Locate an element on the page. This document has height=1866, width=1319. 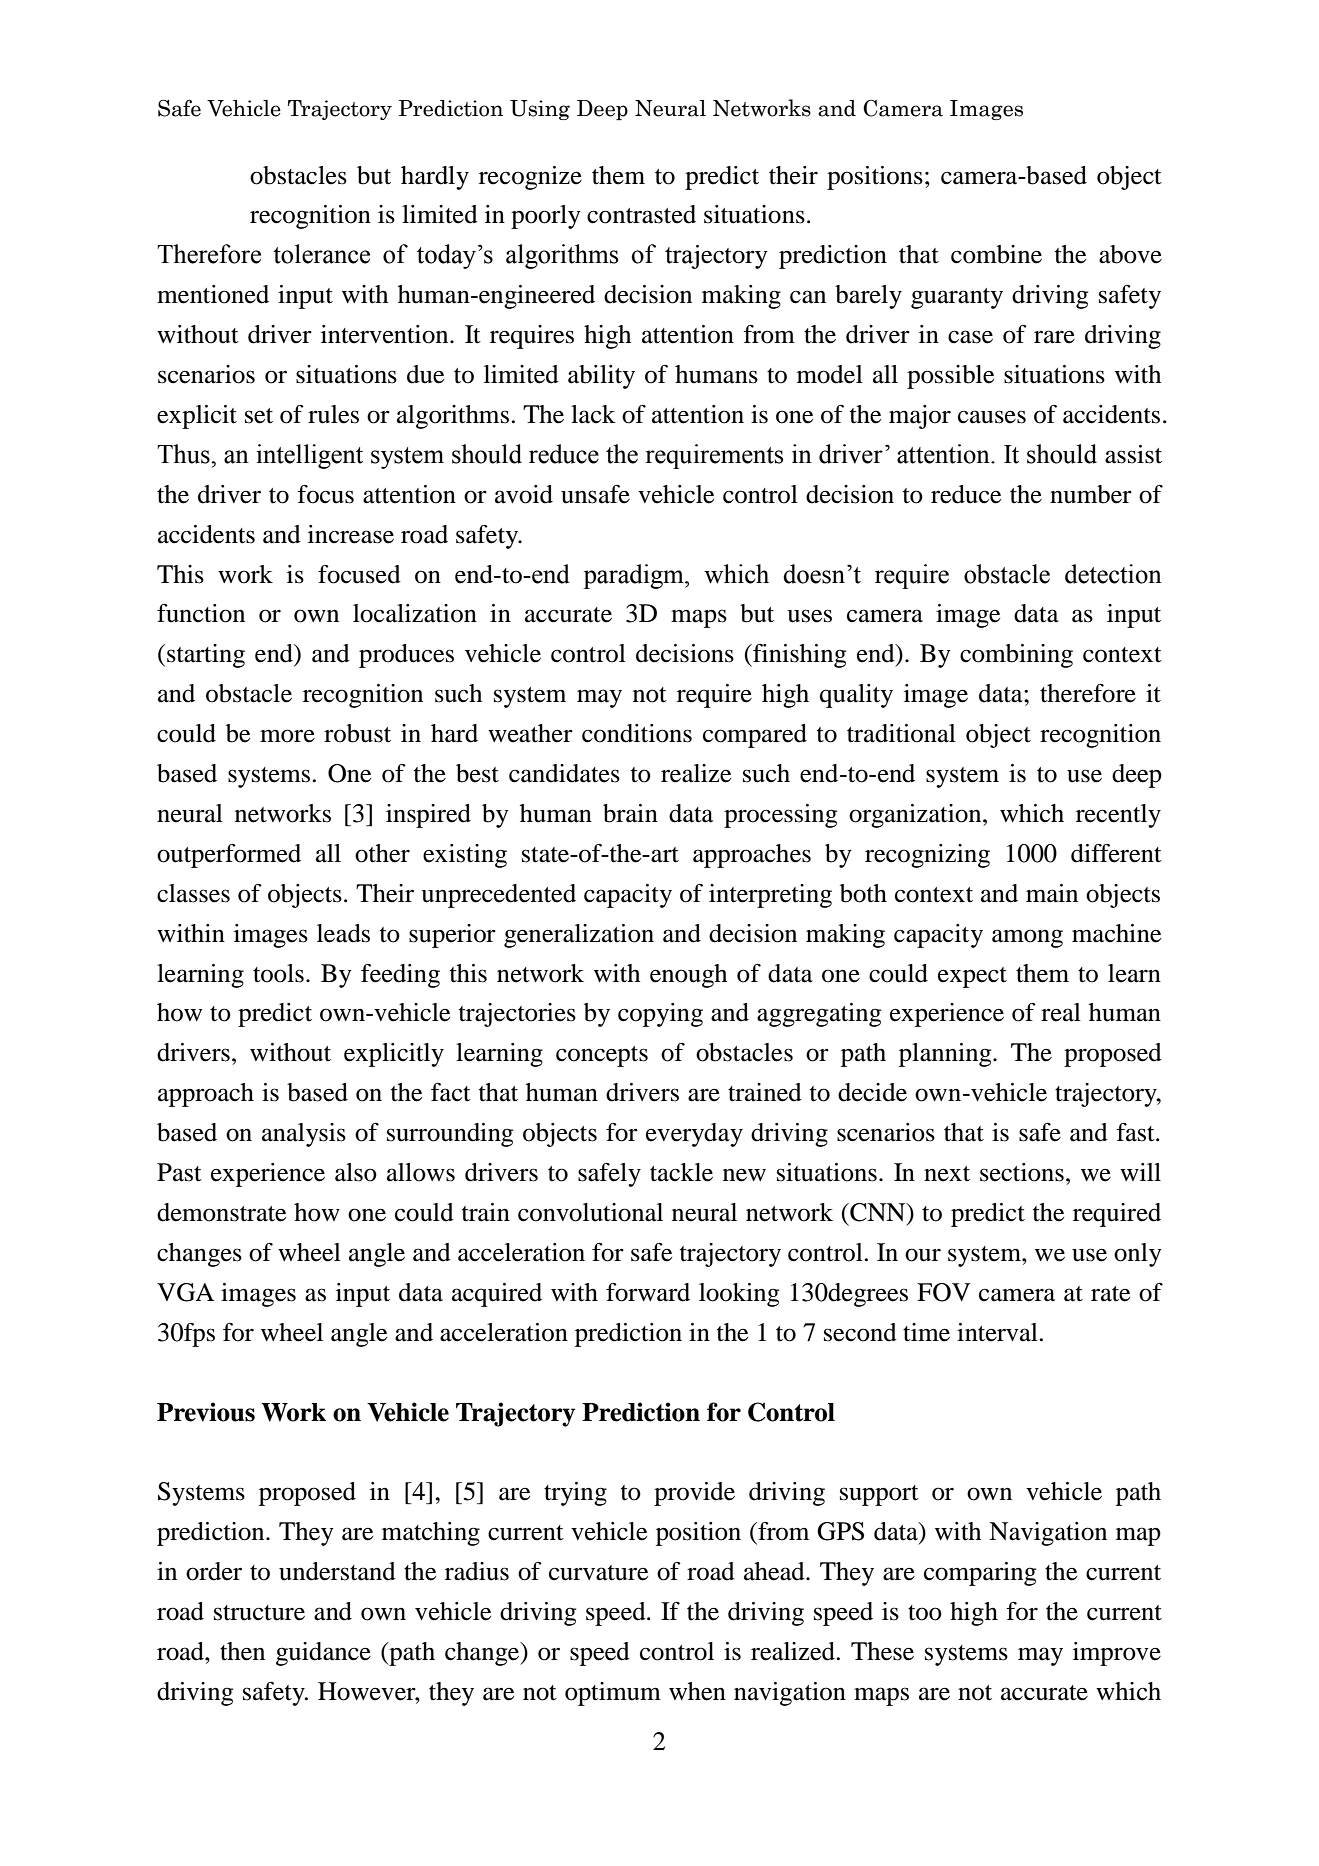
main is located at coordinates (1052, 893).
